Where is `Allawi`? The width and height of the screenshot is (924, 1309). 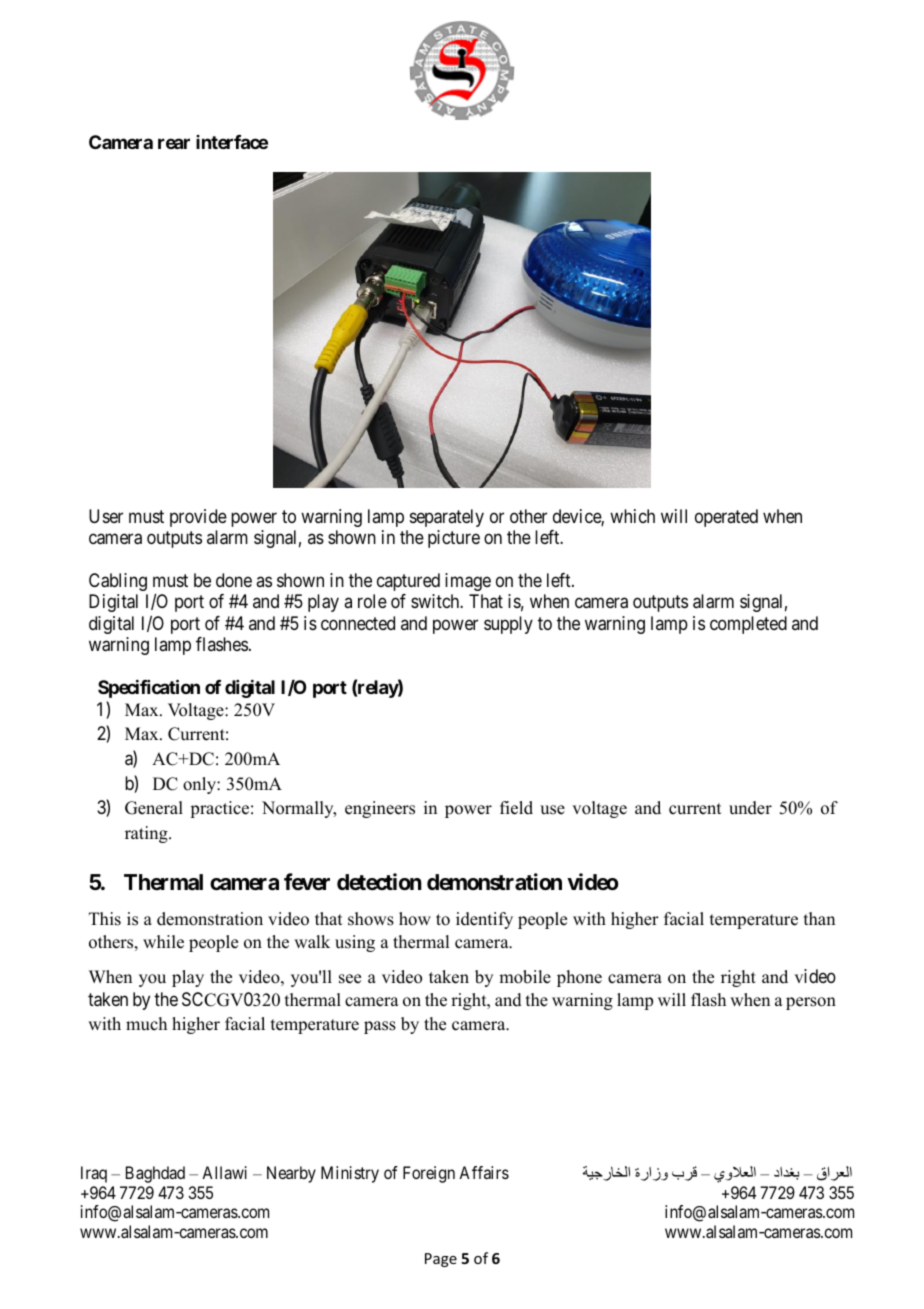
Allawi is located at coordinates (224, 1172).
